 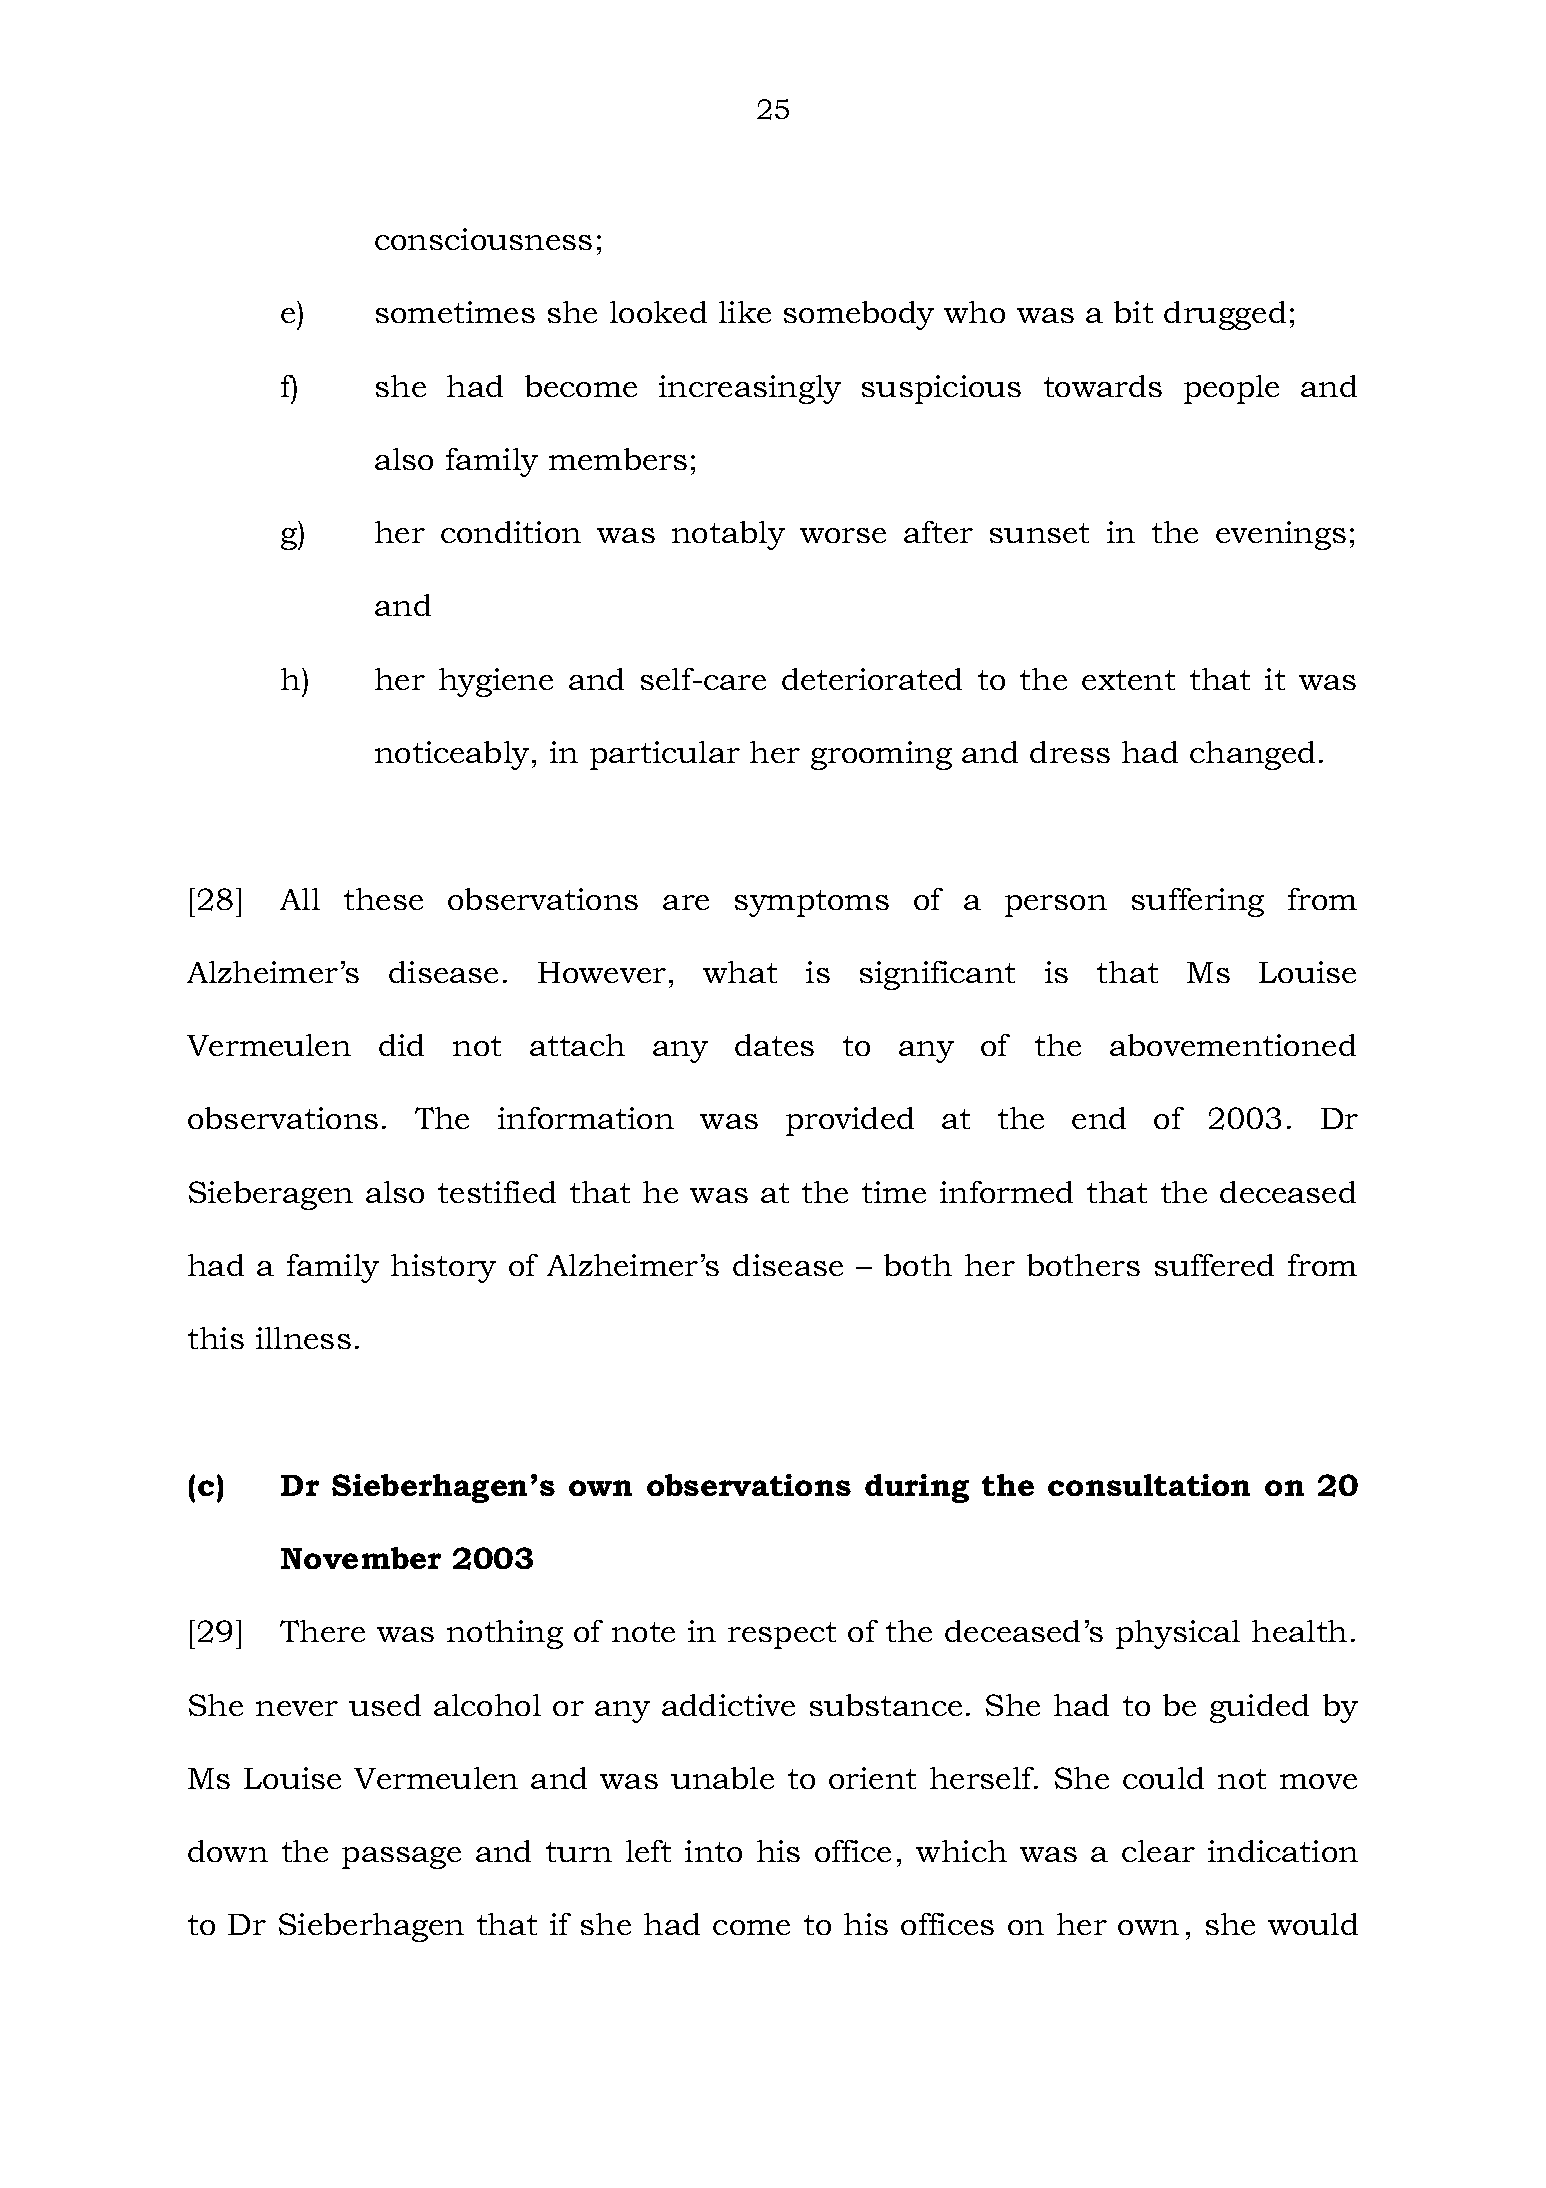 I want to click on these, so click(x=383, y=899).
